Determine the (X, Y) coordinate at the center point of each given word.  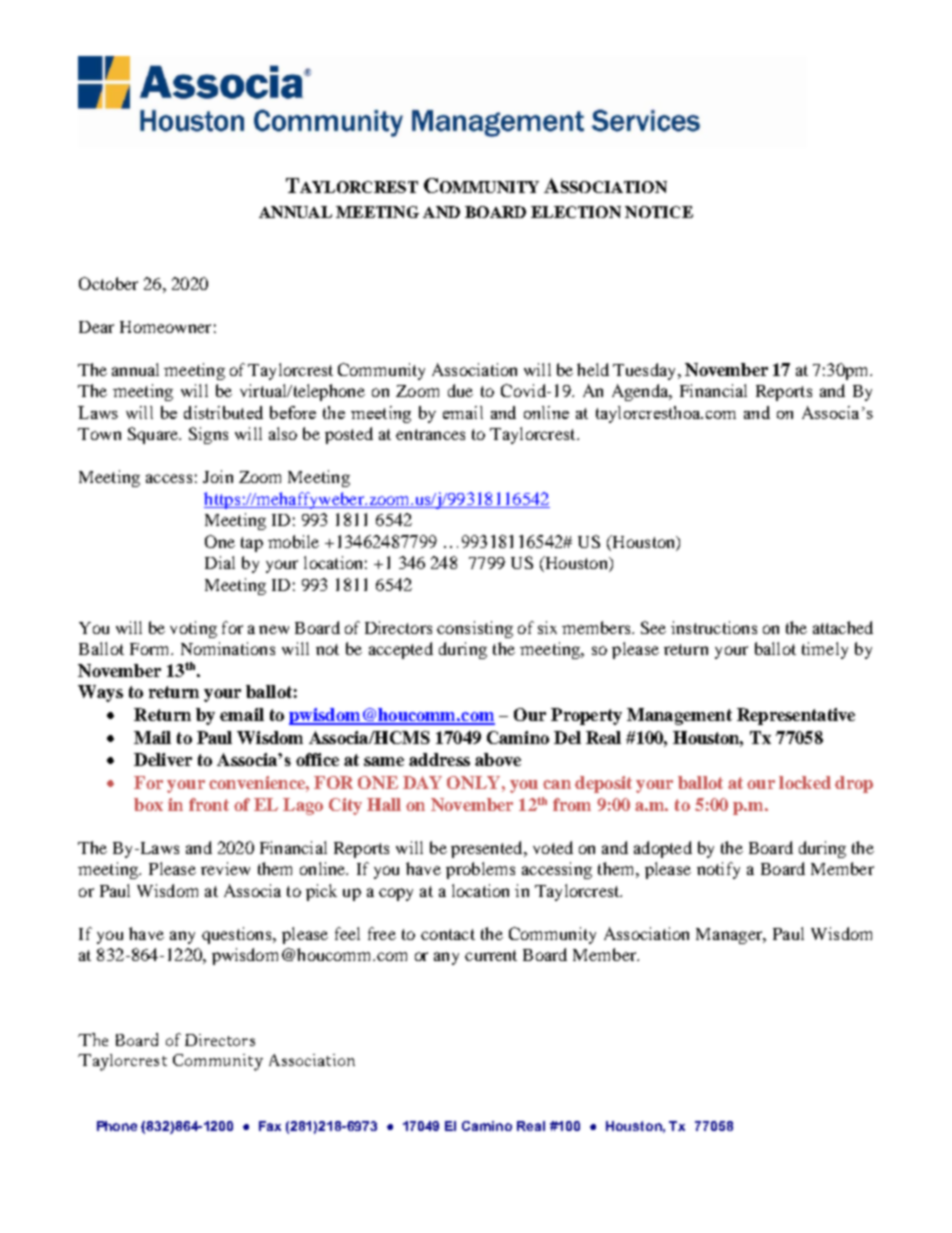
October (108, 283)
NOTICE (659, 212)
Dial (220, 562)
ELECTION (576, 212)
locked (805, 782)
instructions (714, 627)
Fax (270, 1126)
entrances (430, 434)
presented (488, 849)
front (209, 804)
